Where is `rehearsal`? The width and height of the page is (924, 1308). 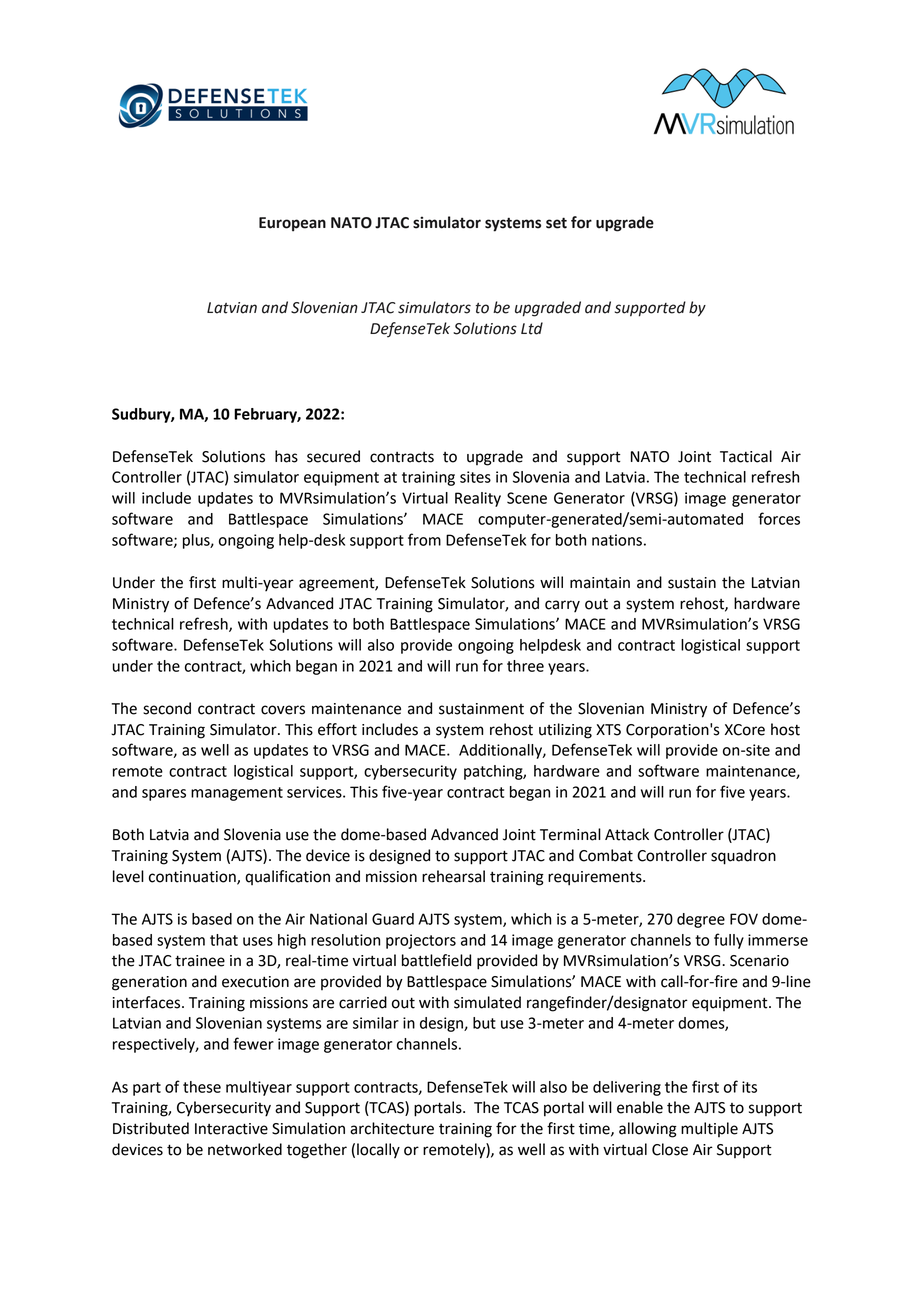 rehearsal is located at coordinates (453, 876).
